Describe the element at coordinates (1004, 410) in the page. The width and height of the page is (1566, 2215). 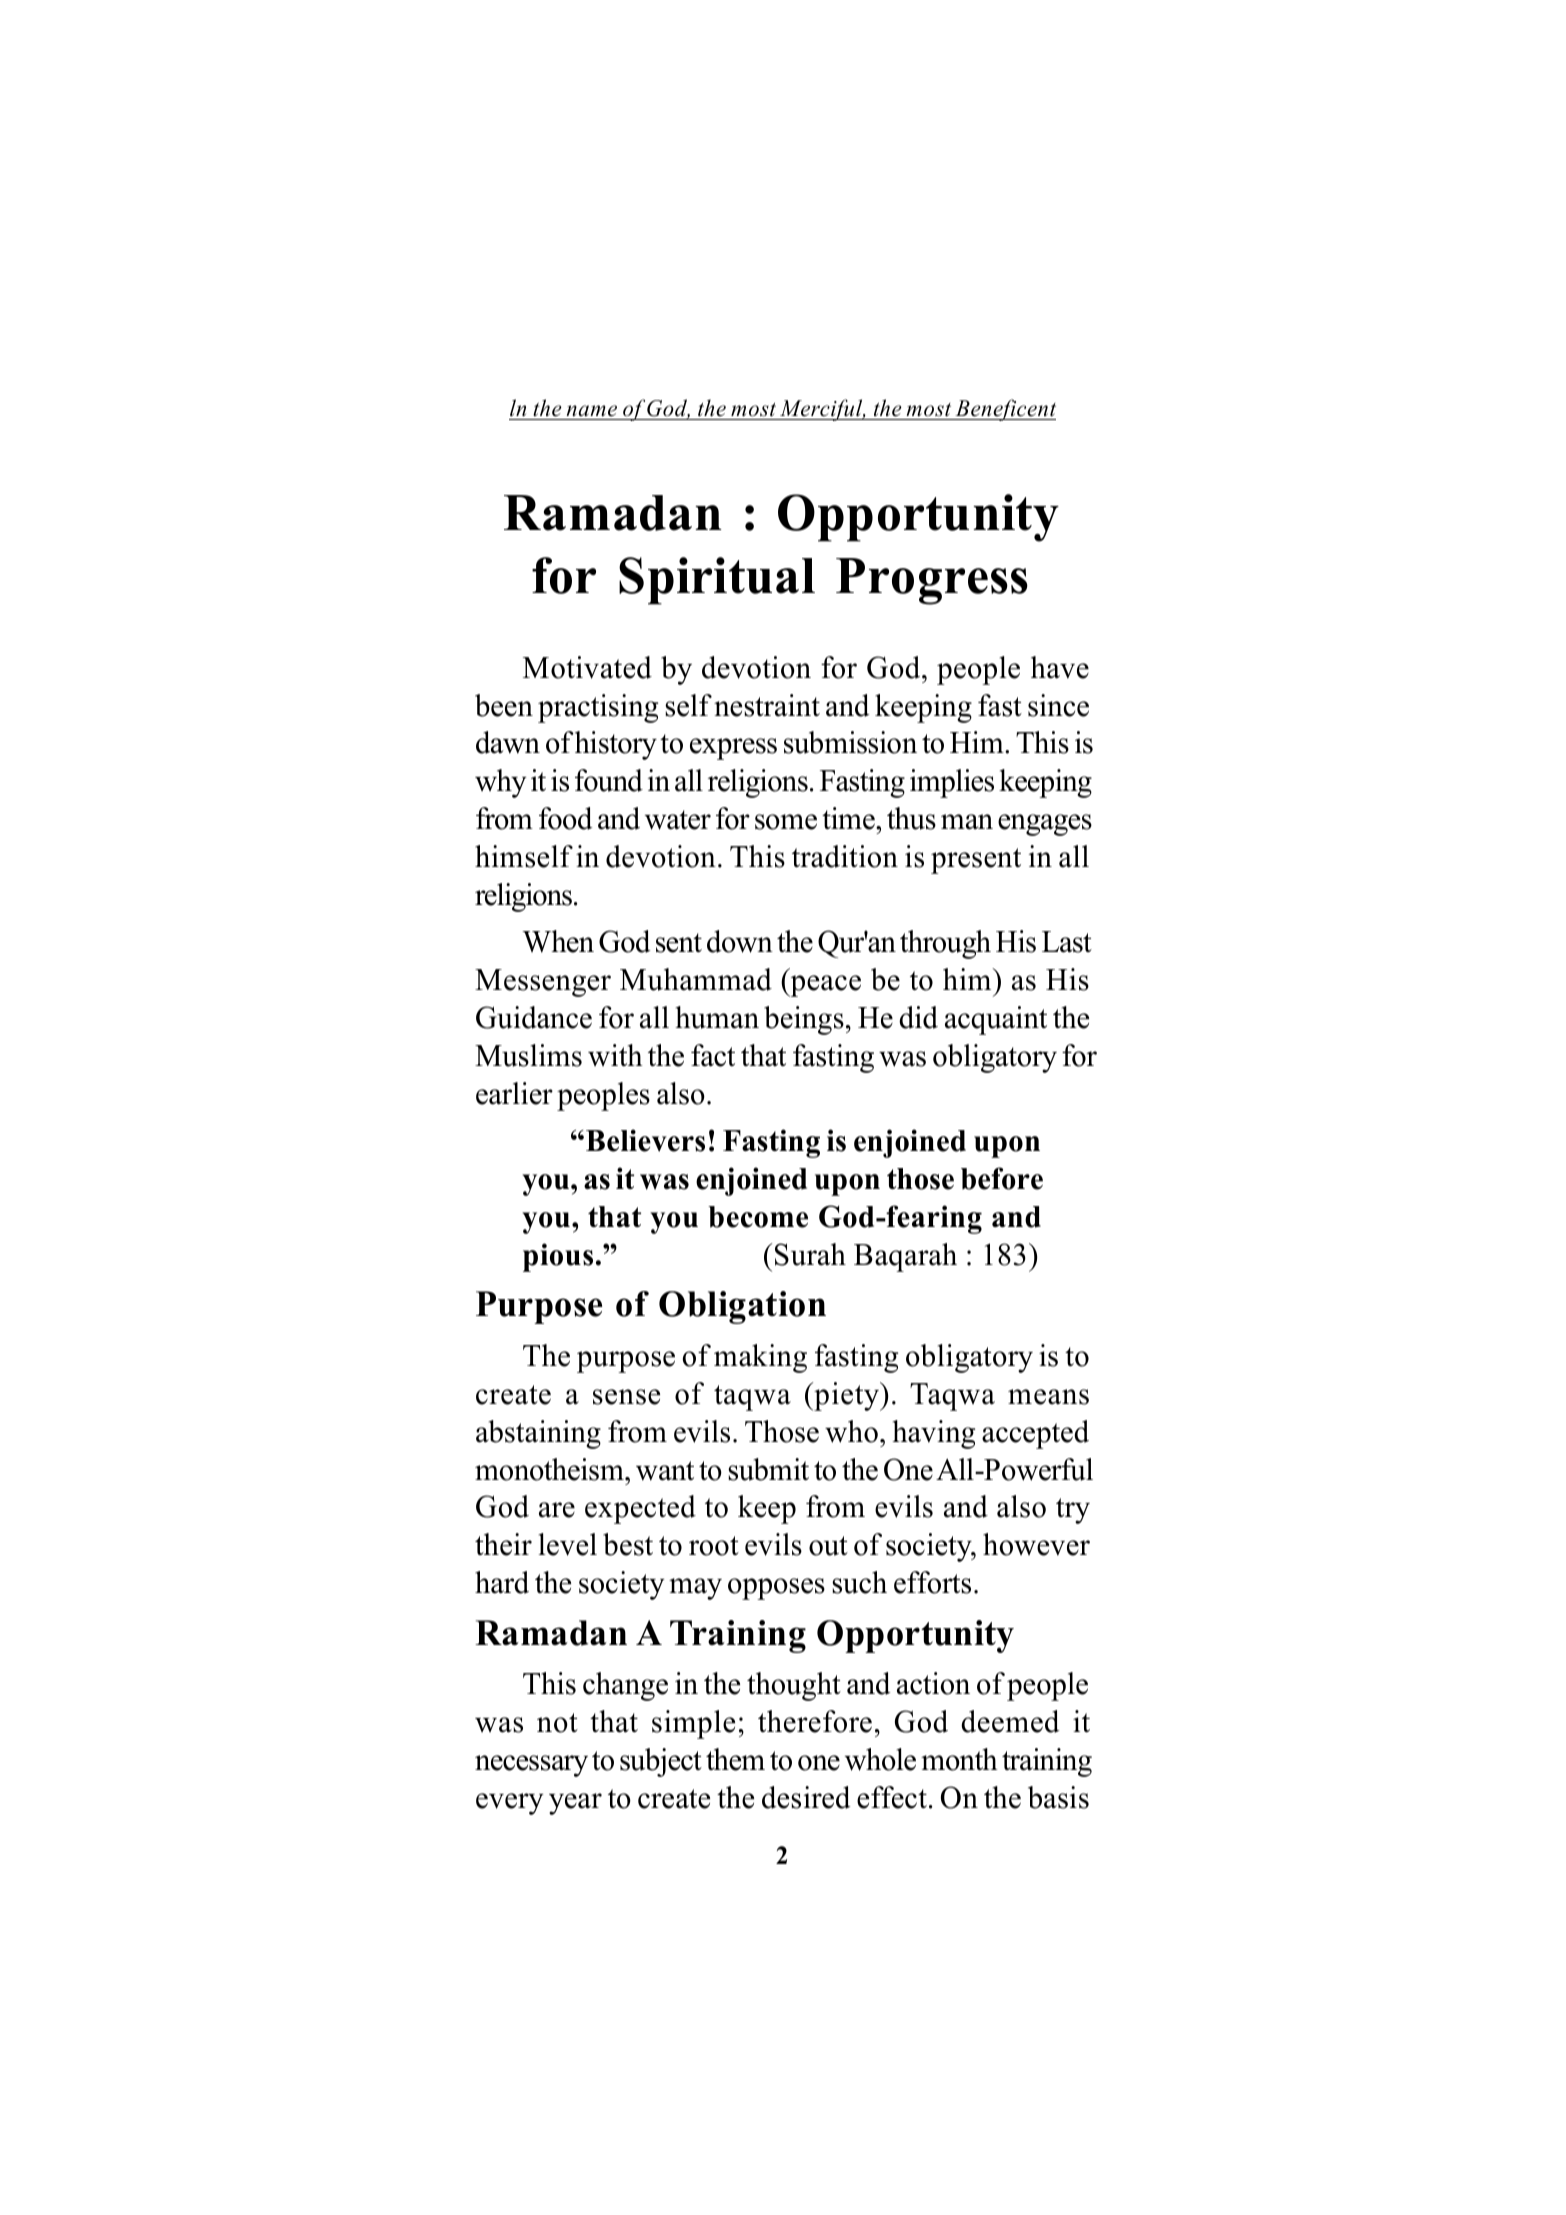
I see `Beneficent` at that location.
